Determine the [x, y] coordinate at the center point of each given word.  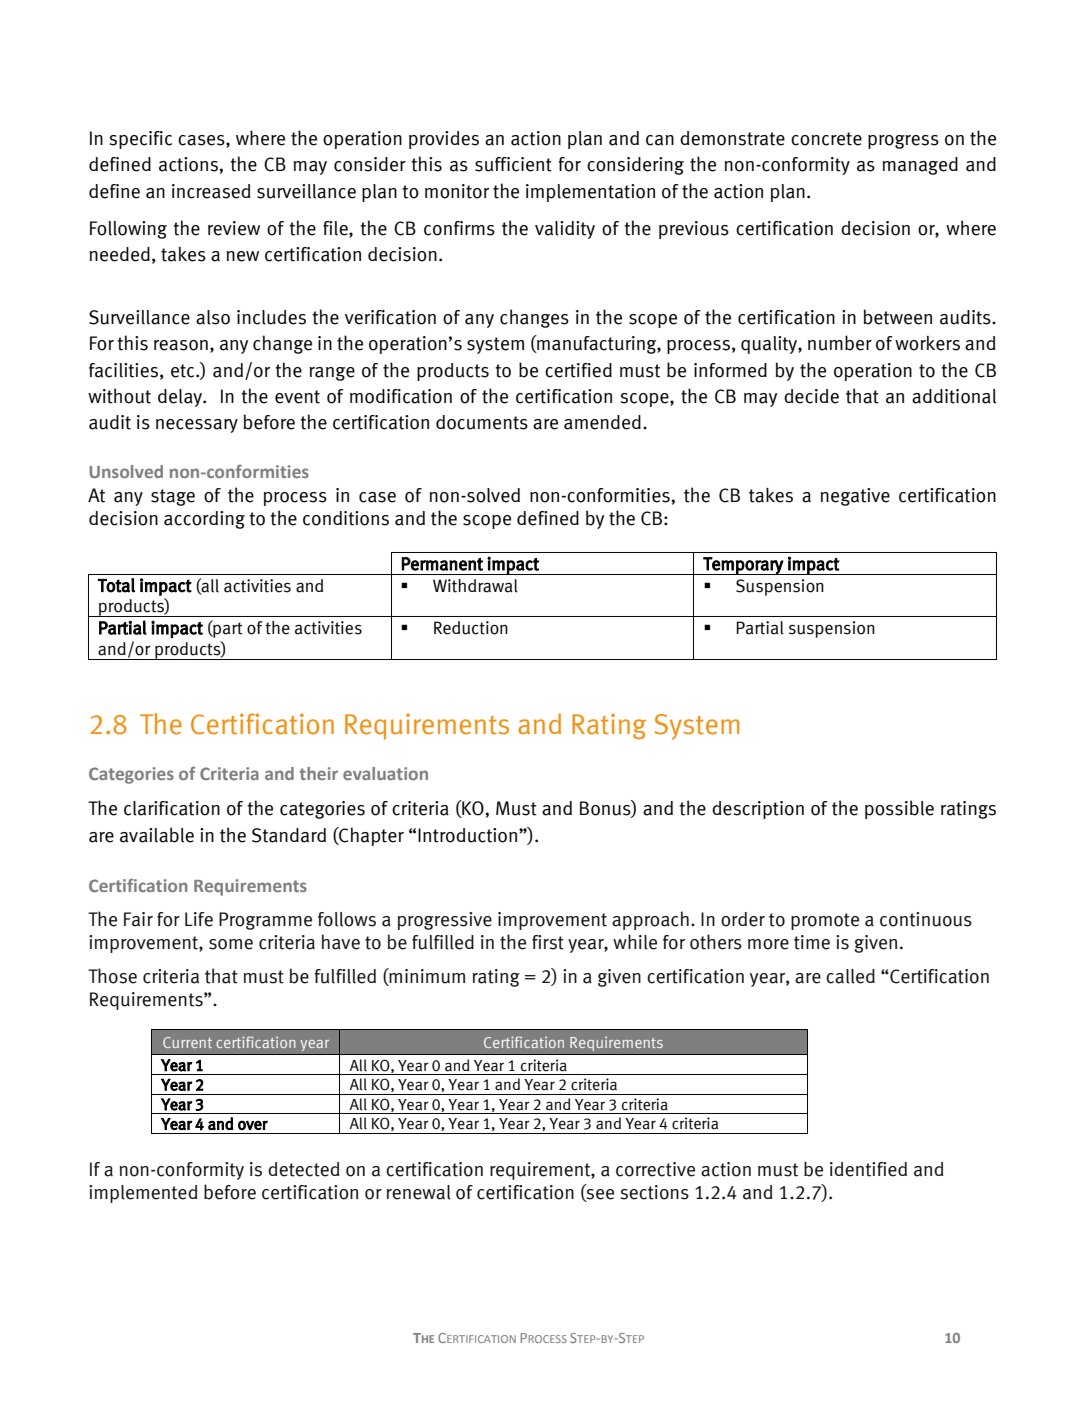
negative [855, 497]
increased [211, 191]
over [253, 1125]
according [204, 520]
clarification [172, 808]
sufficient [513, 164]
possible [899, 809]
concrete [826, 139]
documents [482, 422]
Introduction [467, 835]
